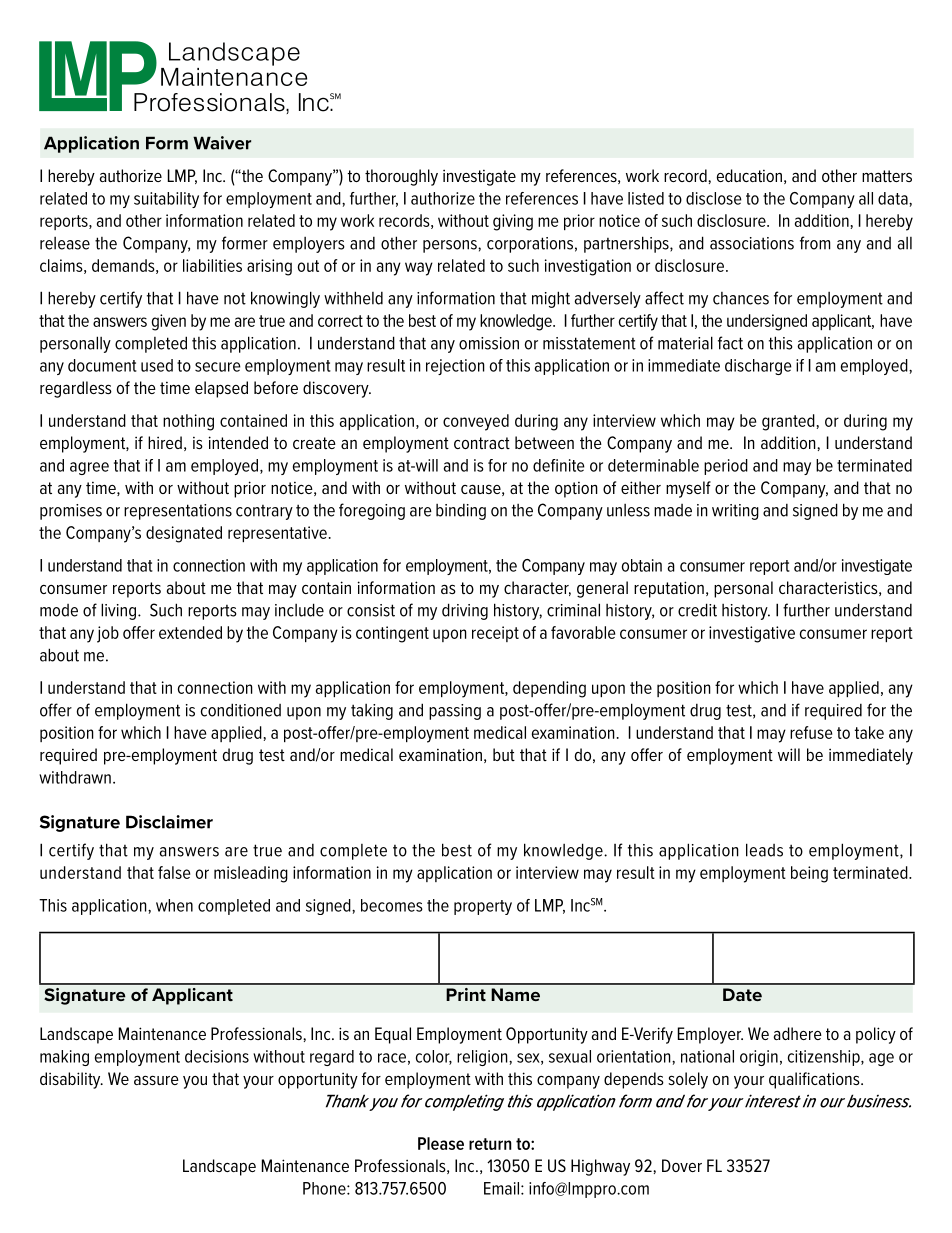  Describe the element at coordinates (156, 1080) in the screenshot. I see `assure` at that location.
